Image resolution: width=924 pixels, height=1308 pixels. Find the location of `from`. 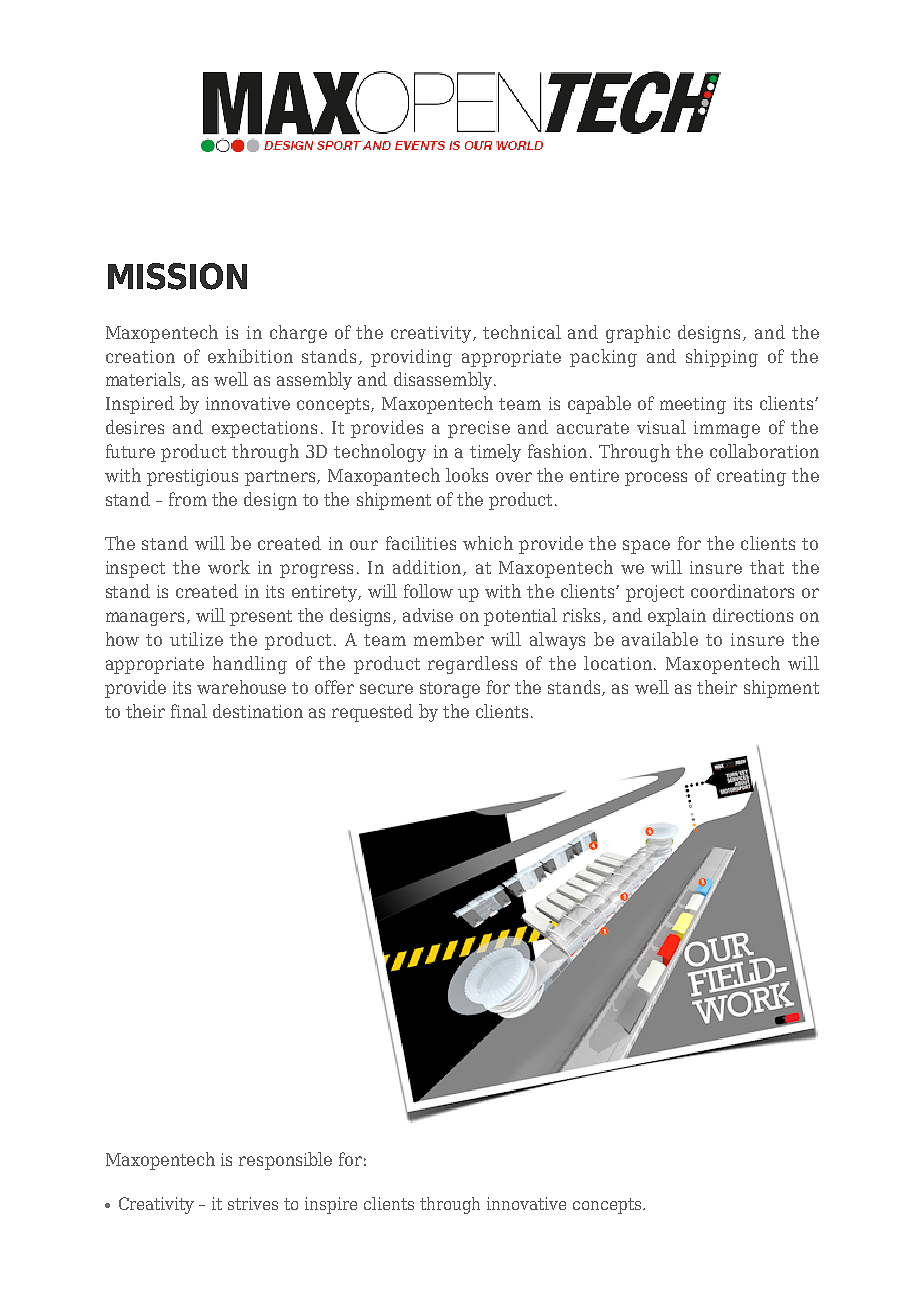

from is located at coordinates (188, 499).
